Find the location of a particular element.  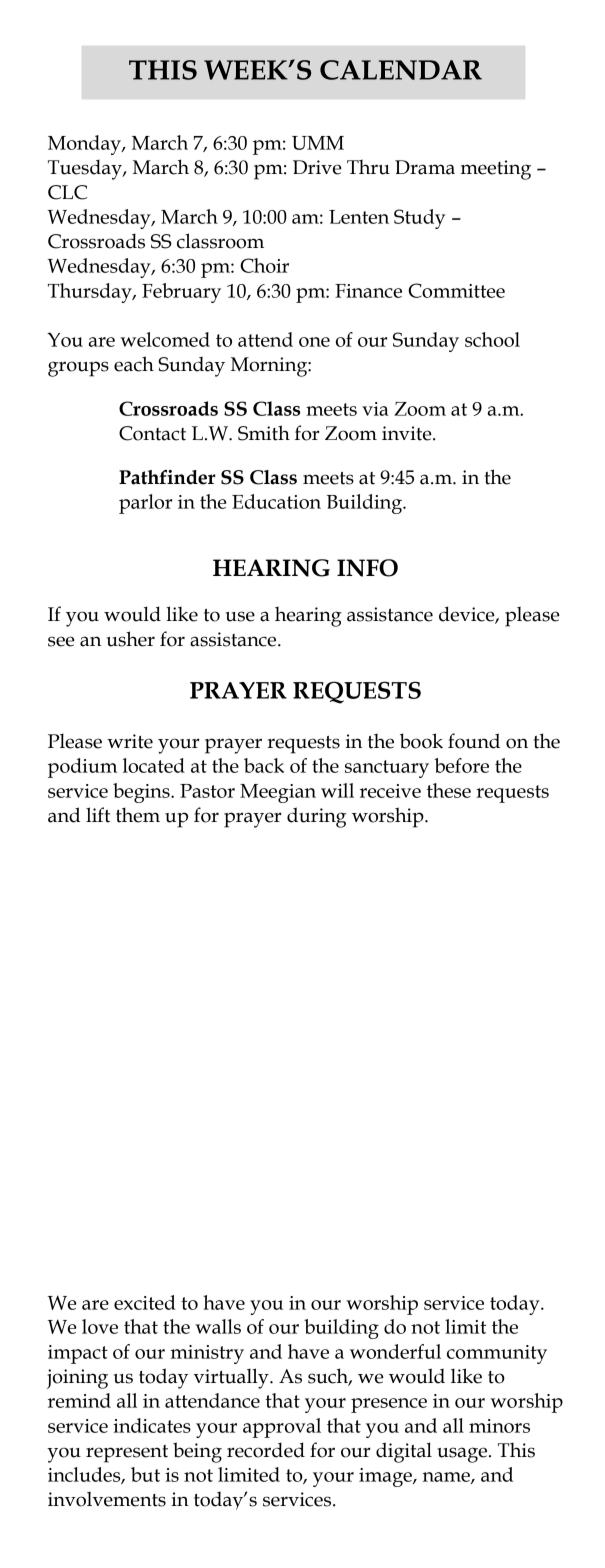

Tuesday is located at coordinates (86, 169).
